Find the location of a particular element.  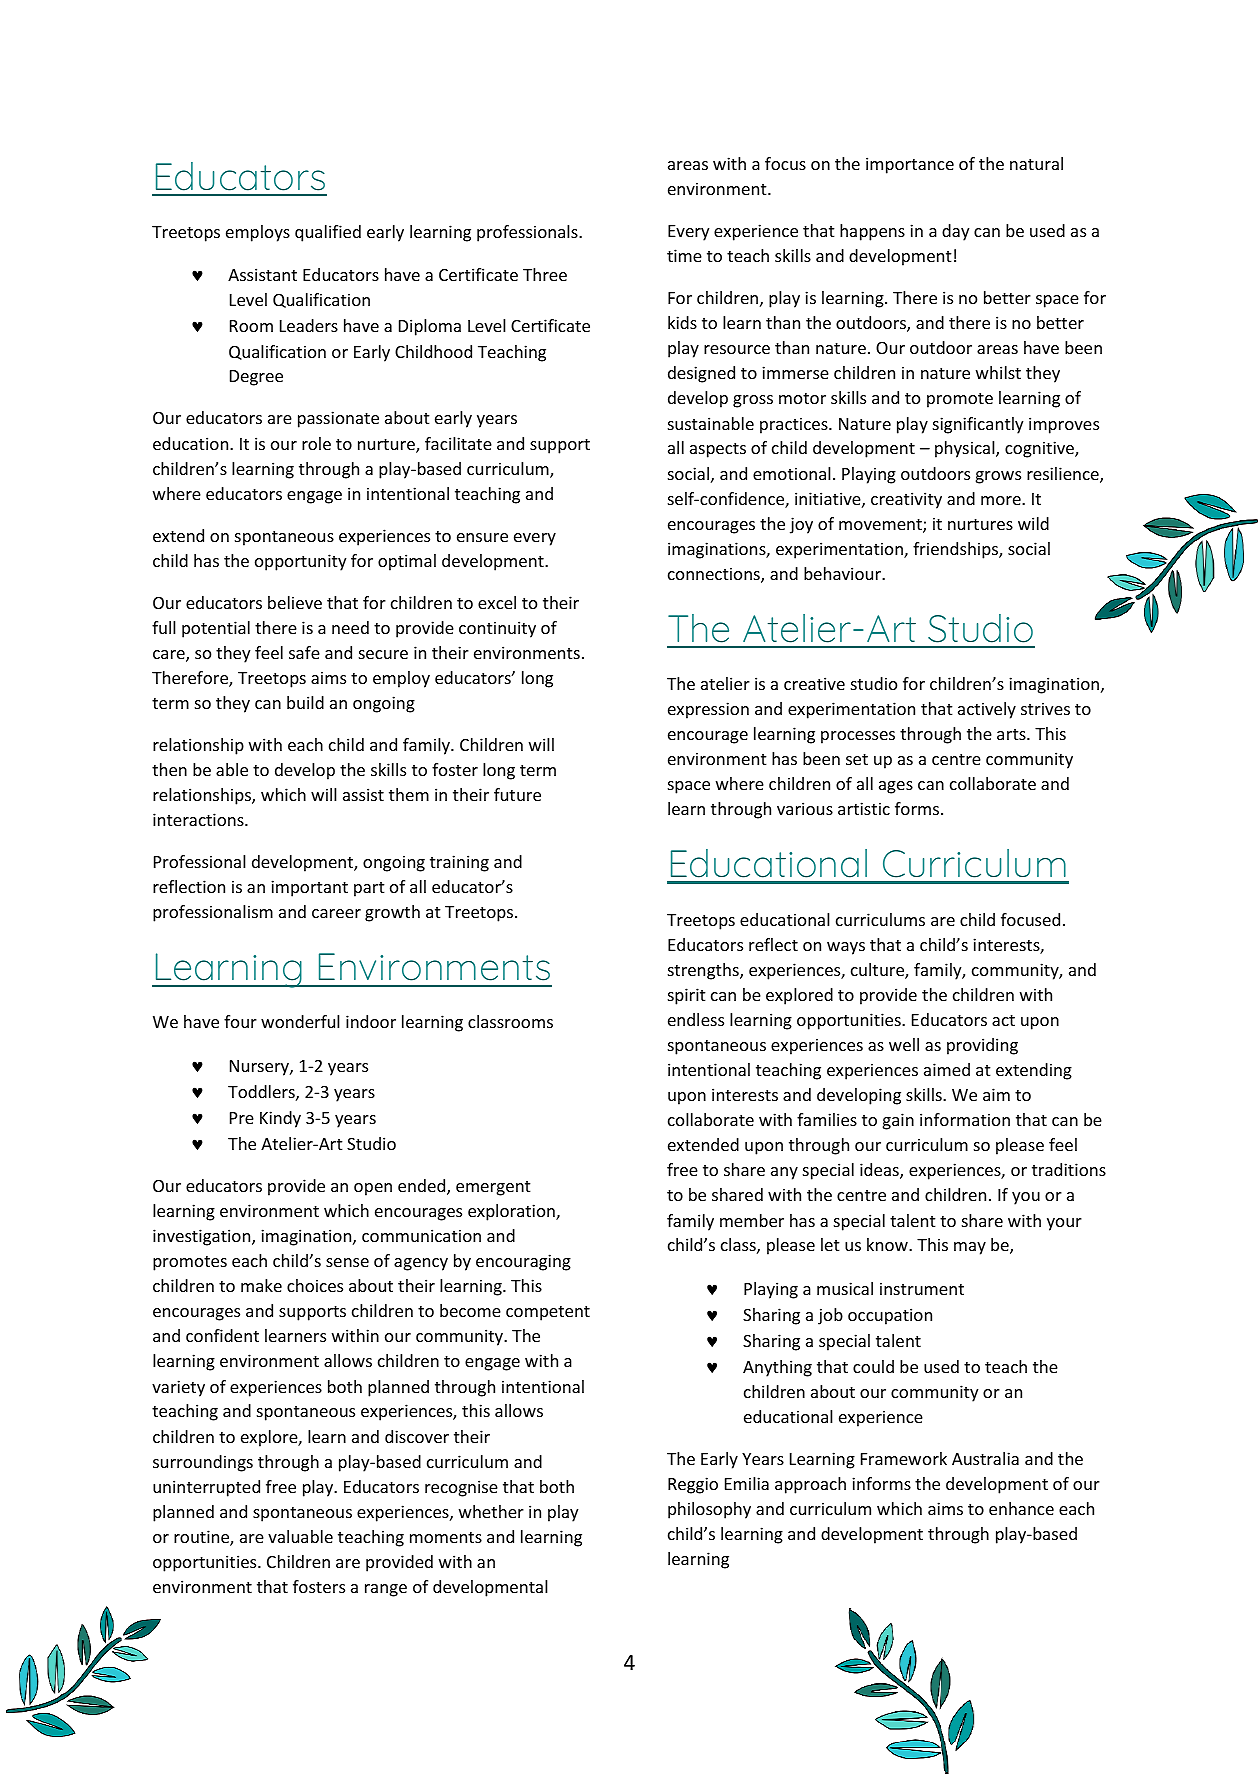

qualified is located at coordinates (328, 233).
